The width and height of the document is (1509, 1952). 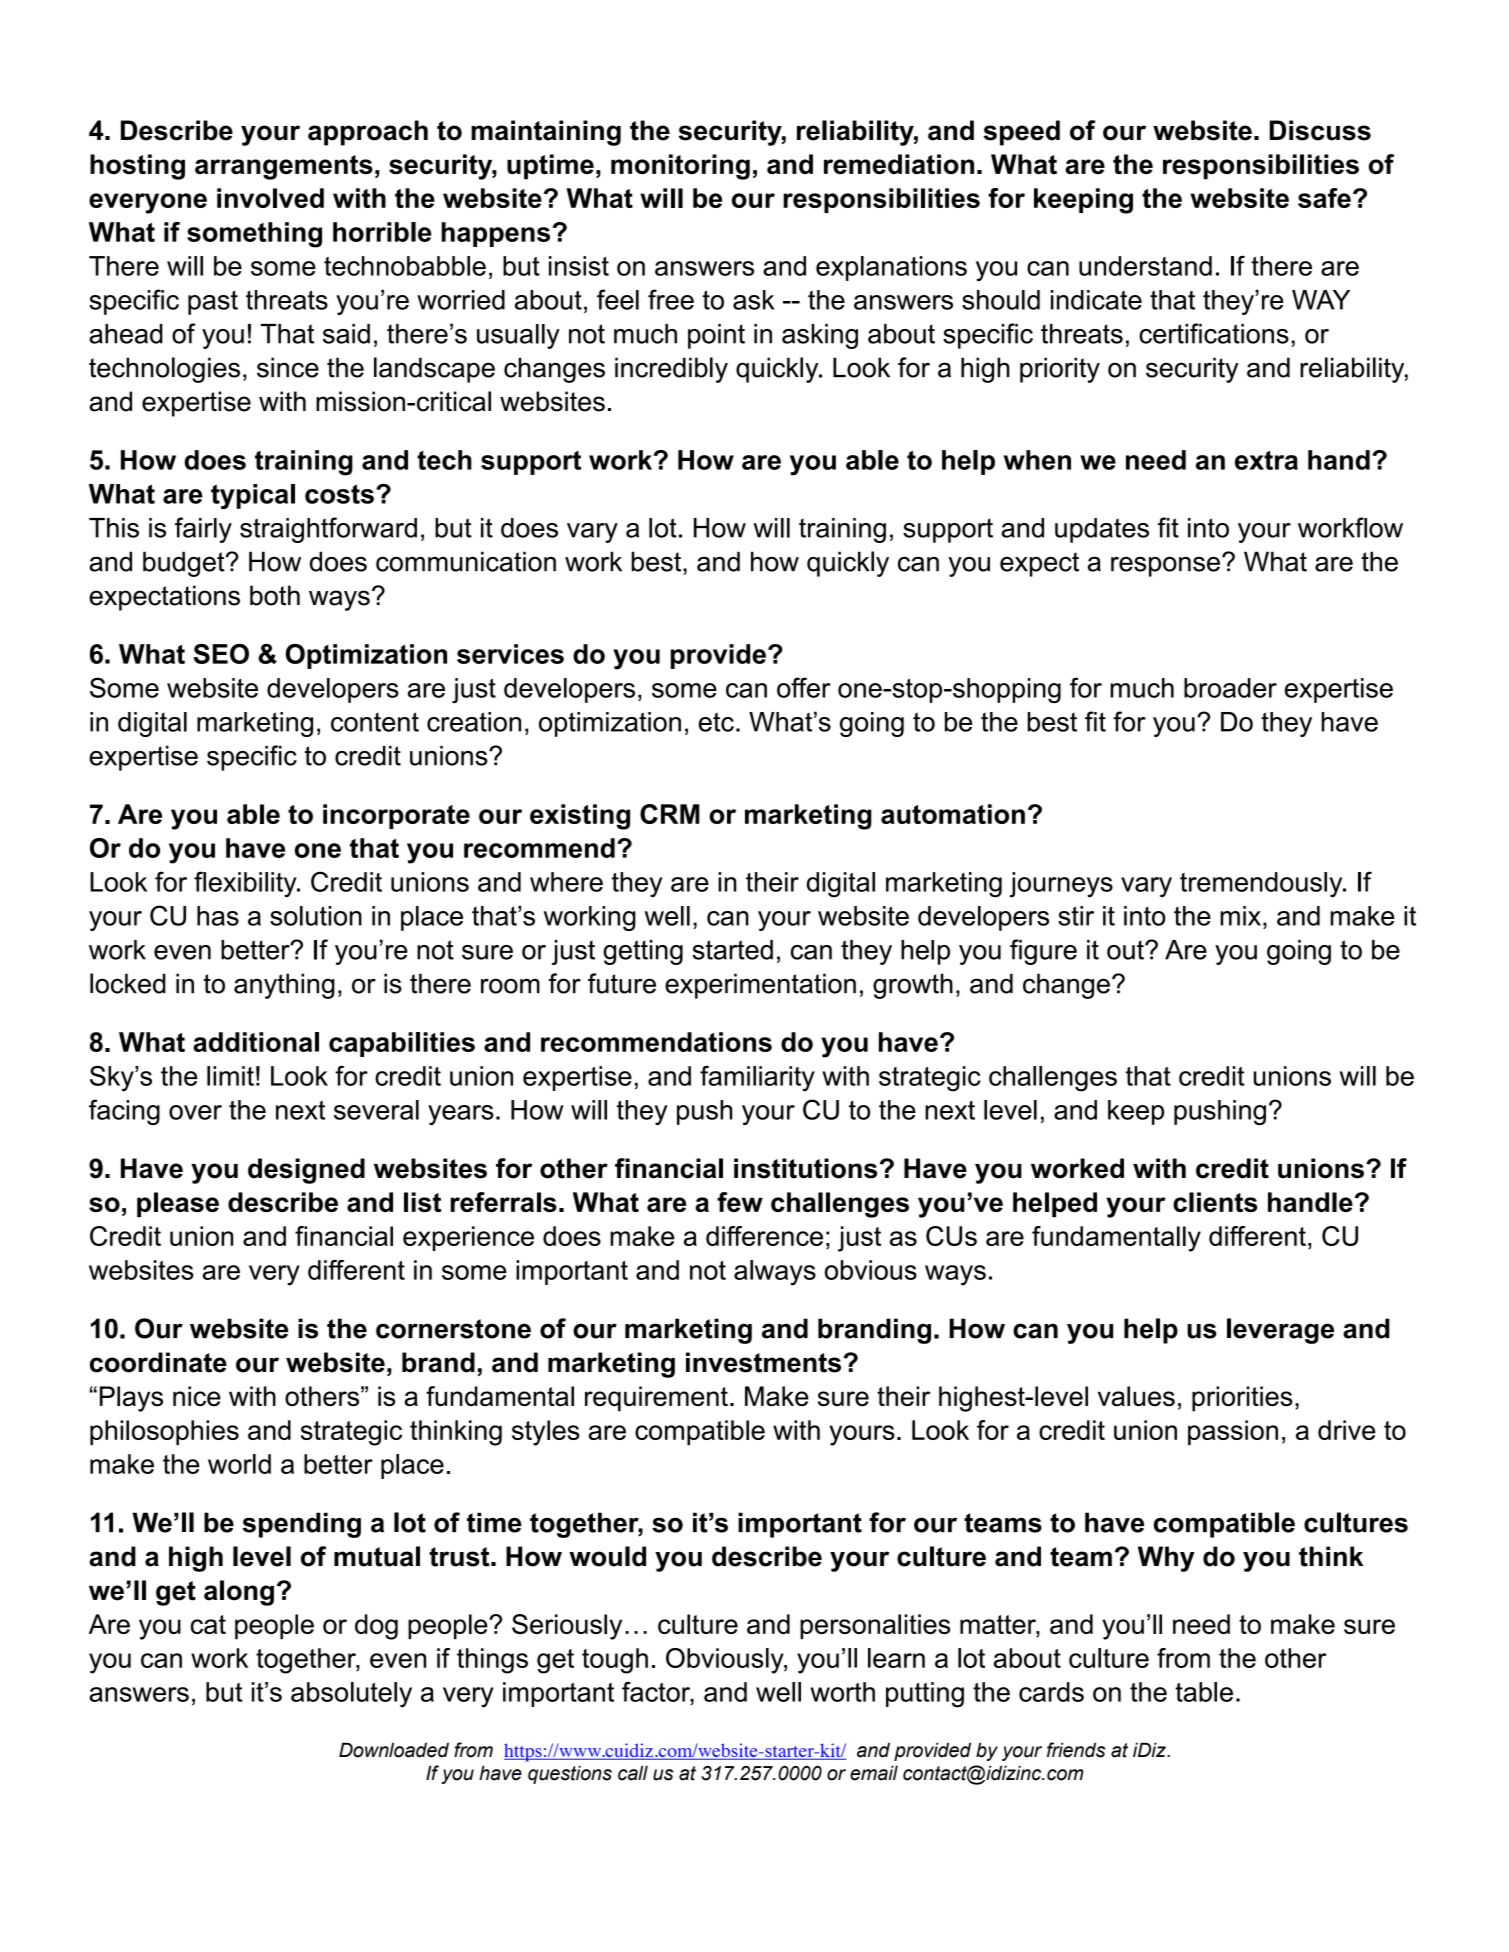 What do you see at coordinates (680, 167) in the document?
I see `monitoring` at bounding box center [680, 167].
